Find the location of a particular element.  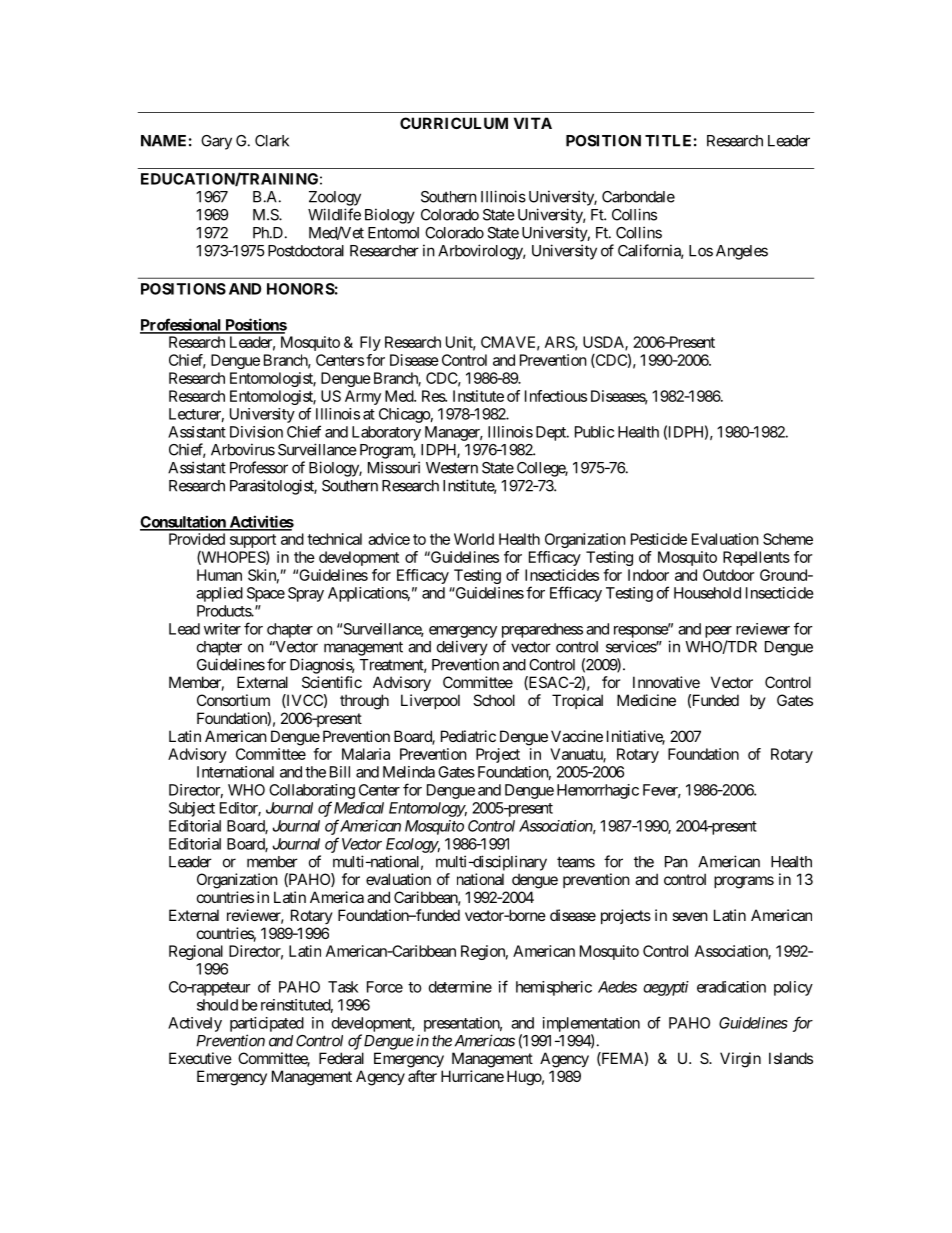

Hurricane is located at coordinates (472, 1076).
